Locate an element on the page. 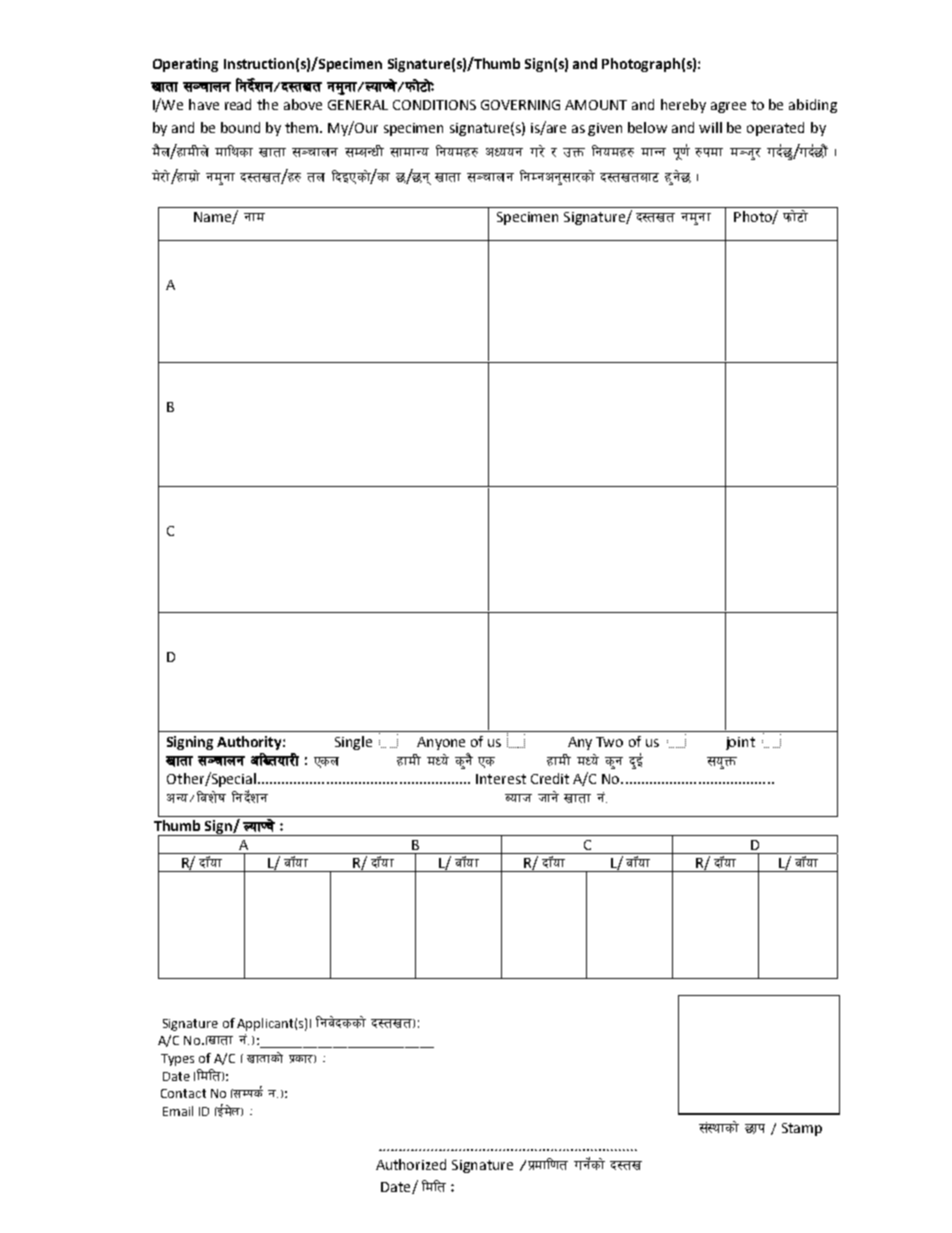 Image resolution: width=952 pixels, height=1233 pixels. Authorized is located at coordinates (411, 1164).
